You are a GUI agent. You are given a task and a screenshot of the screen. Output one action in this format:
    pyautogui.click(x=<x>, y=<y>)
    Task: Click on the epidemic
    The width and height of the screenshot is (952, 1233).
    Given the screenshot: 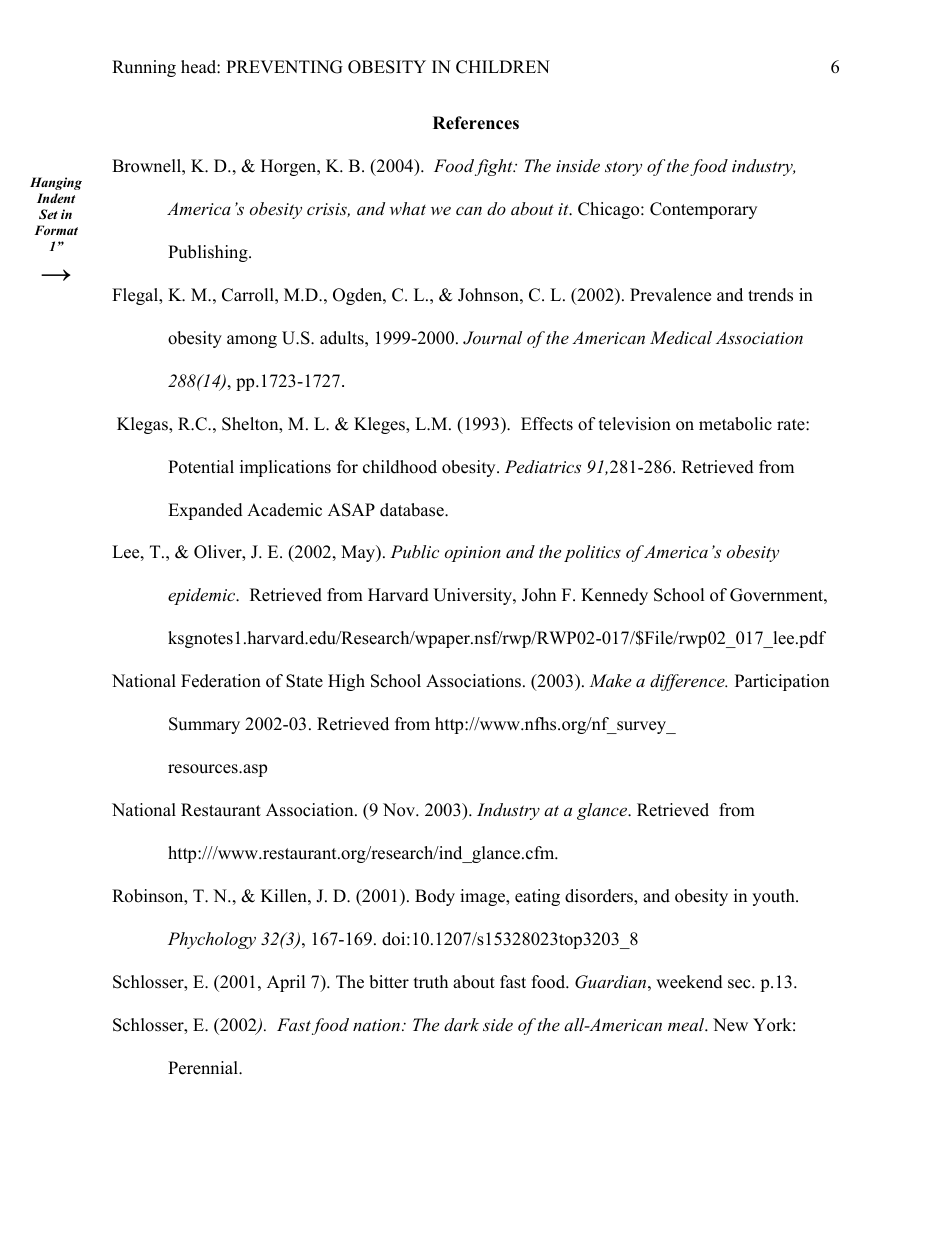 What is the action you would take?
    pyautogui.click(x=203, y=596)
